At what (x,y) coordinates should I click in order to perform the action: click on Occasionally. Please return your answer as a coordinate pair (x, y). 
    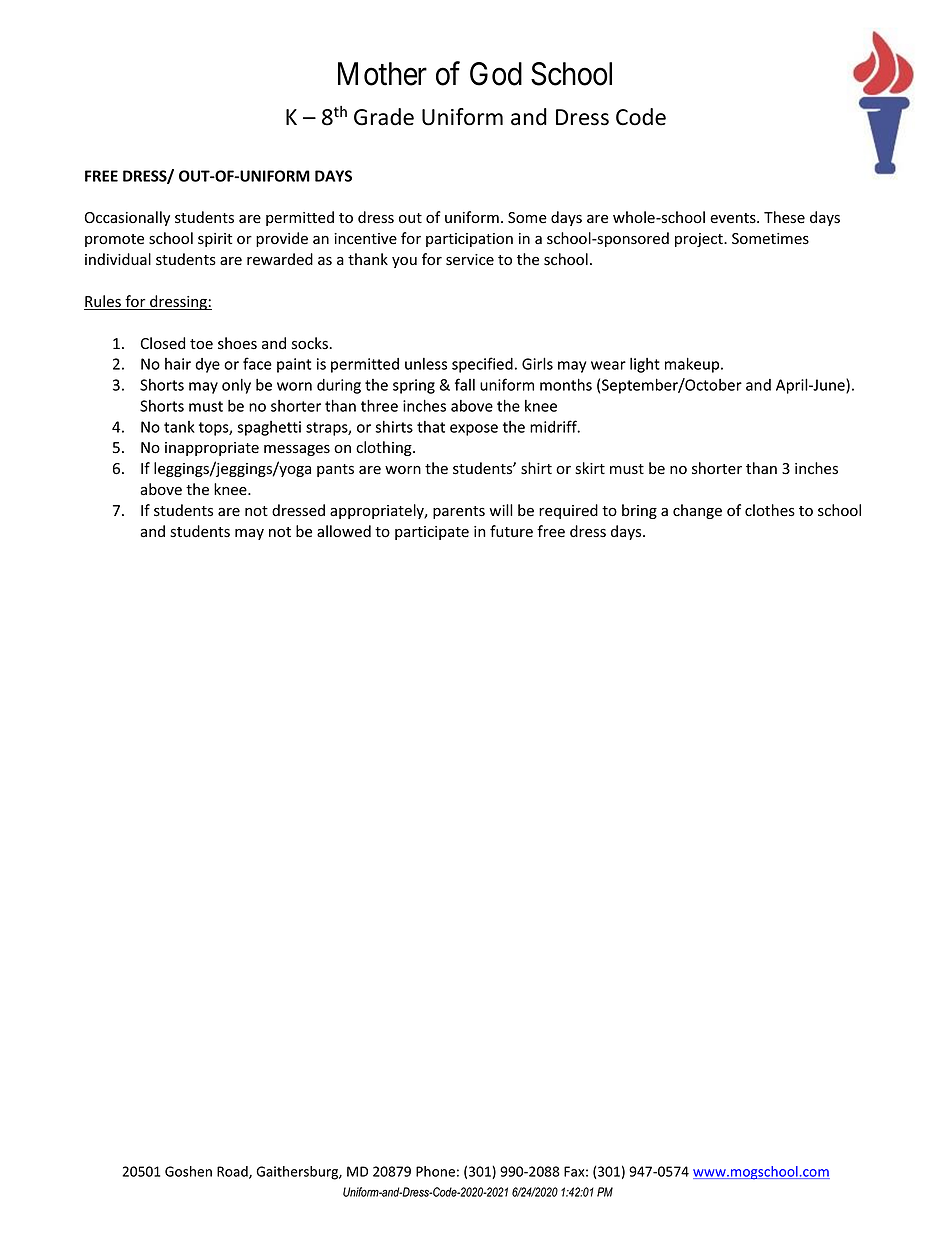
    Looking at the image, I should click on (127, 218).
